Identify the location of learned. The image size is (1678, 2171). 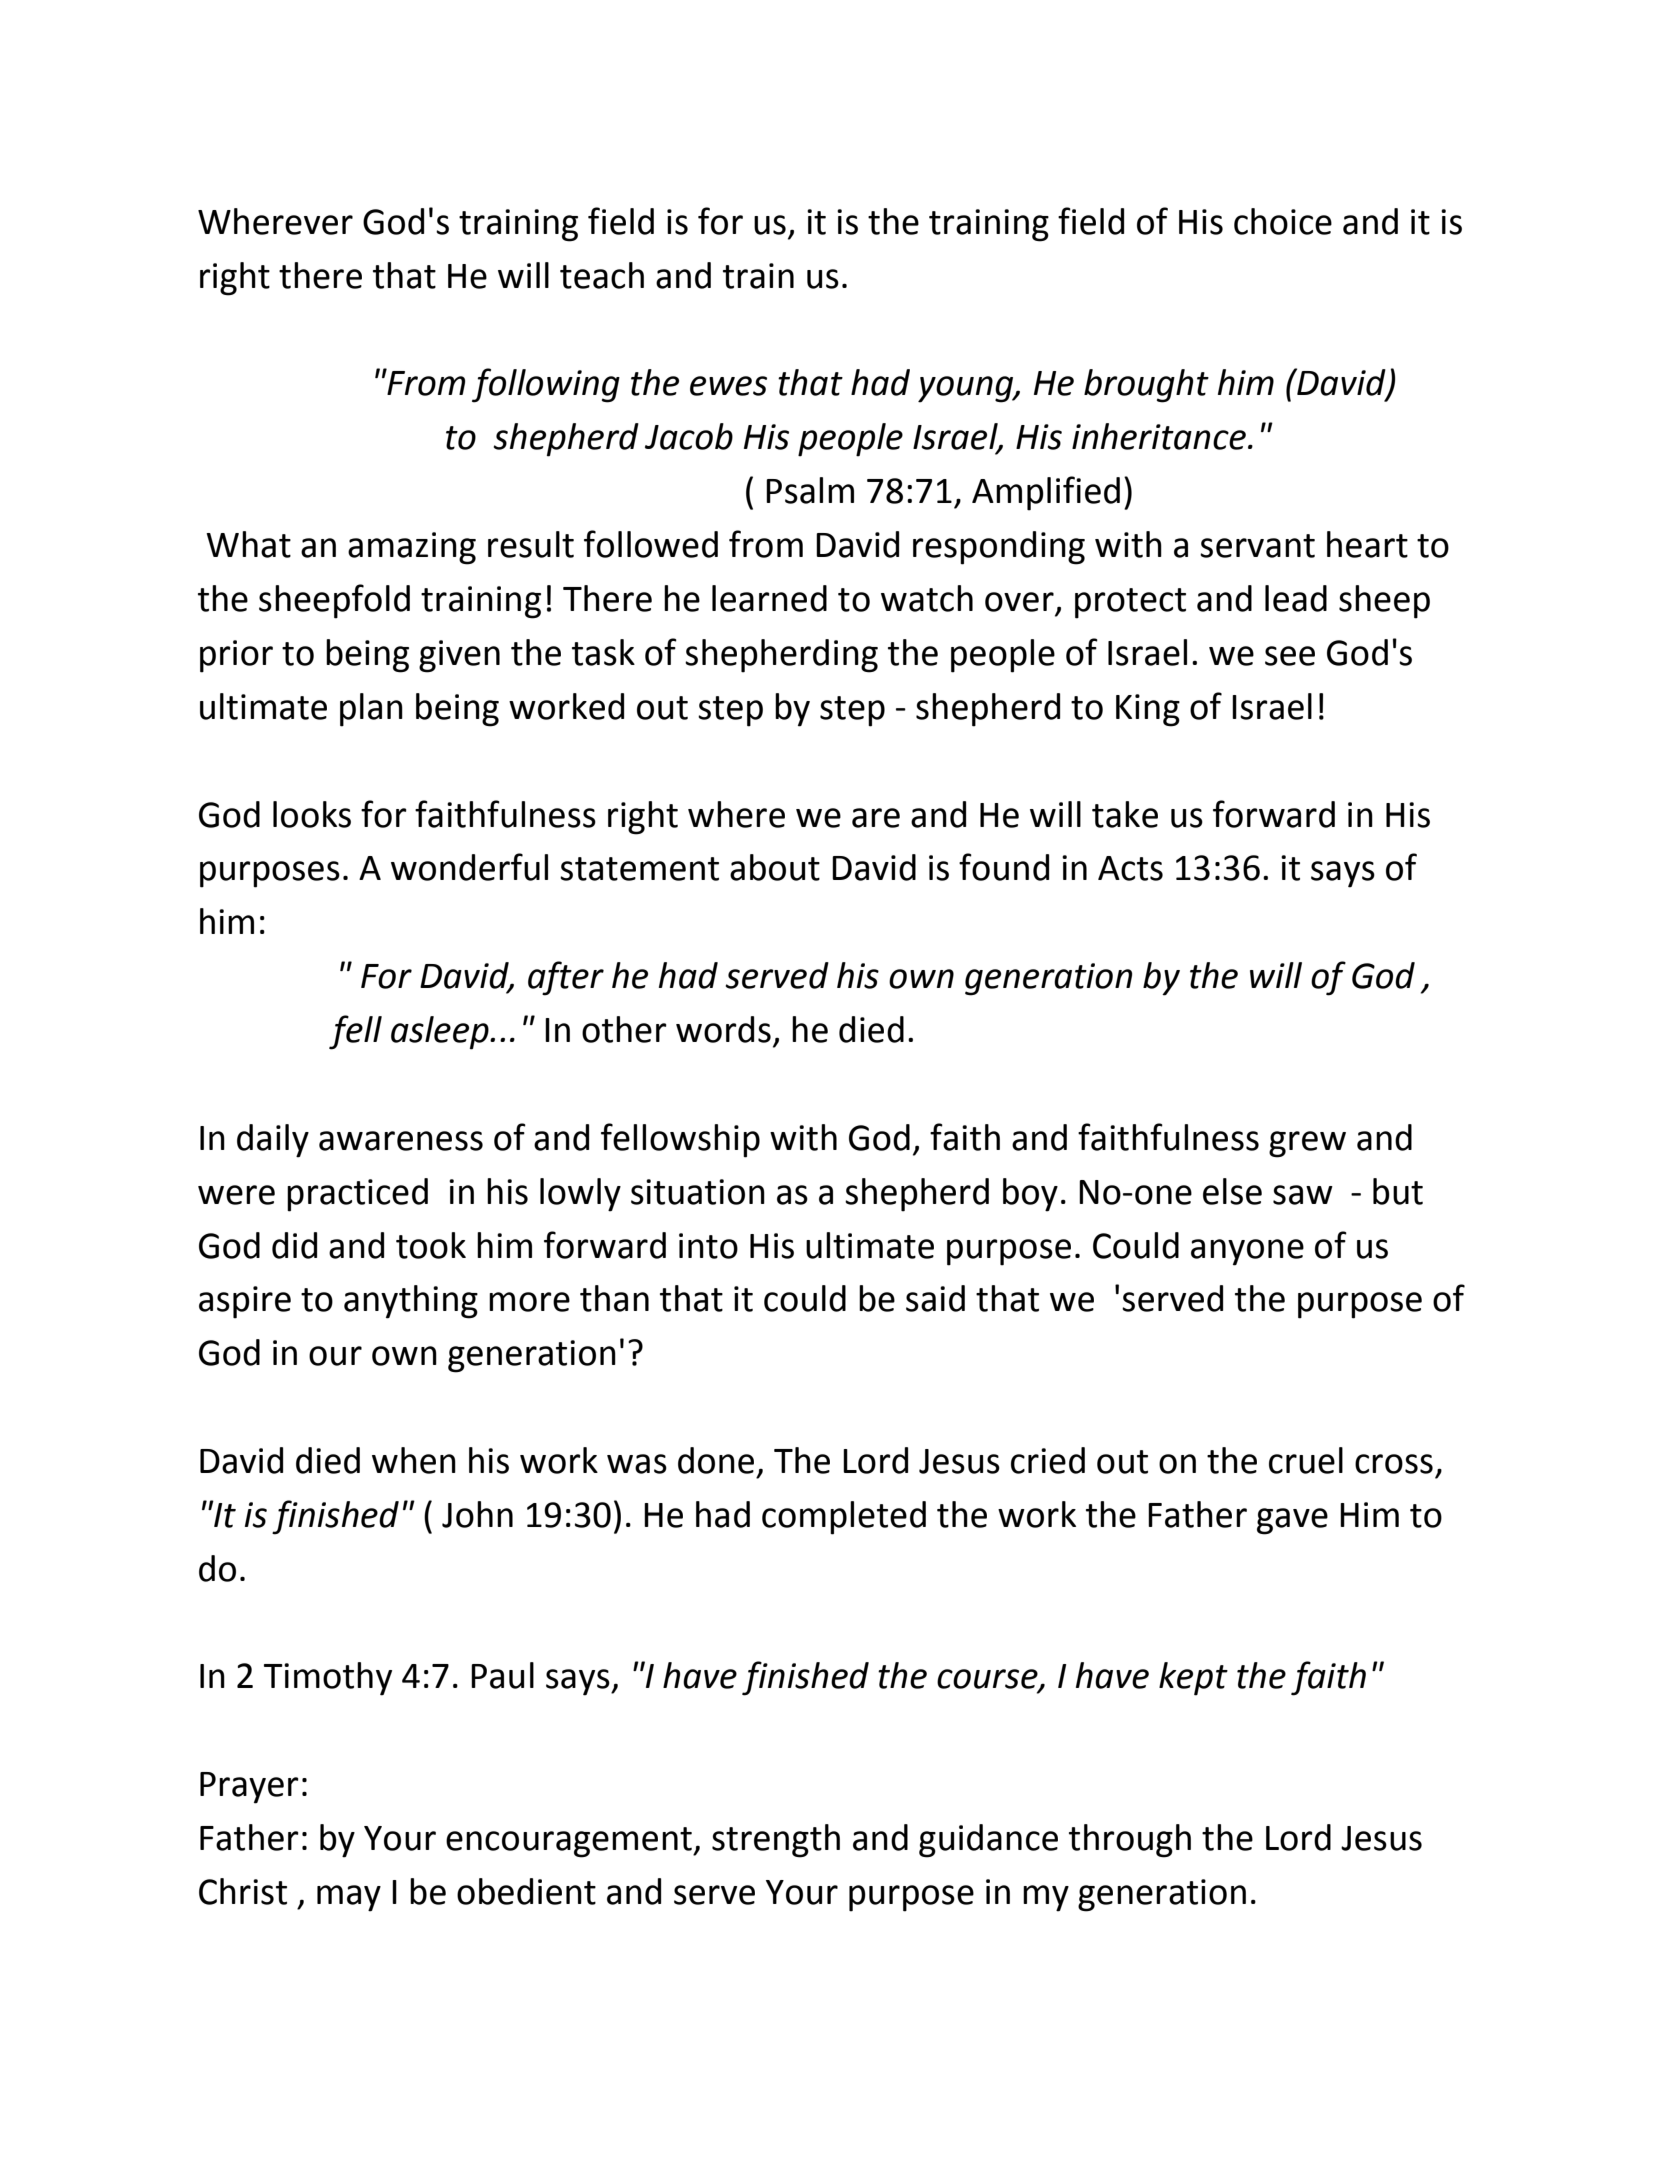
(769, 598).
